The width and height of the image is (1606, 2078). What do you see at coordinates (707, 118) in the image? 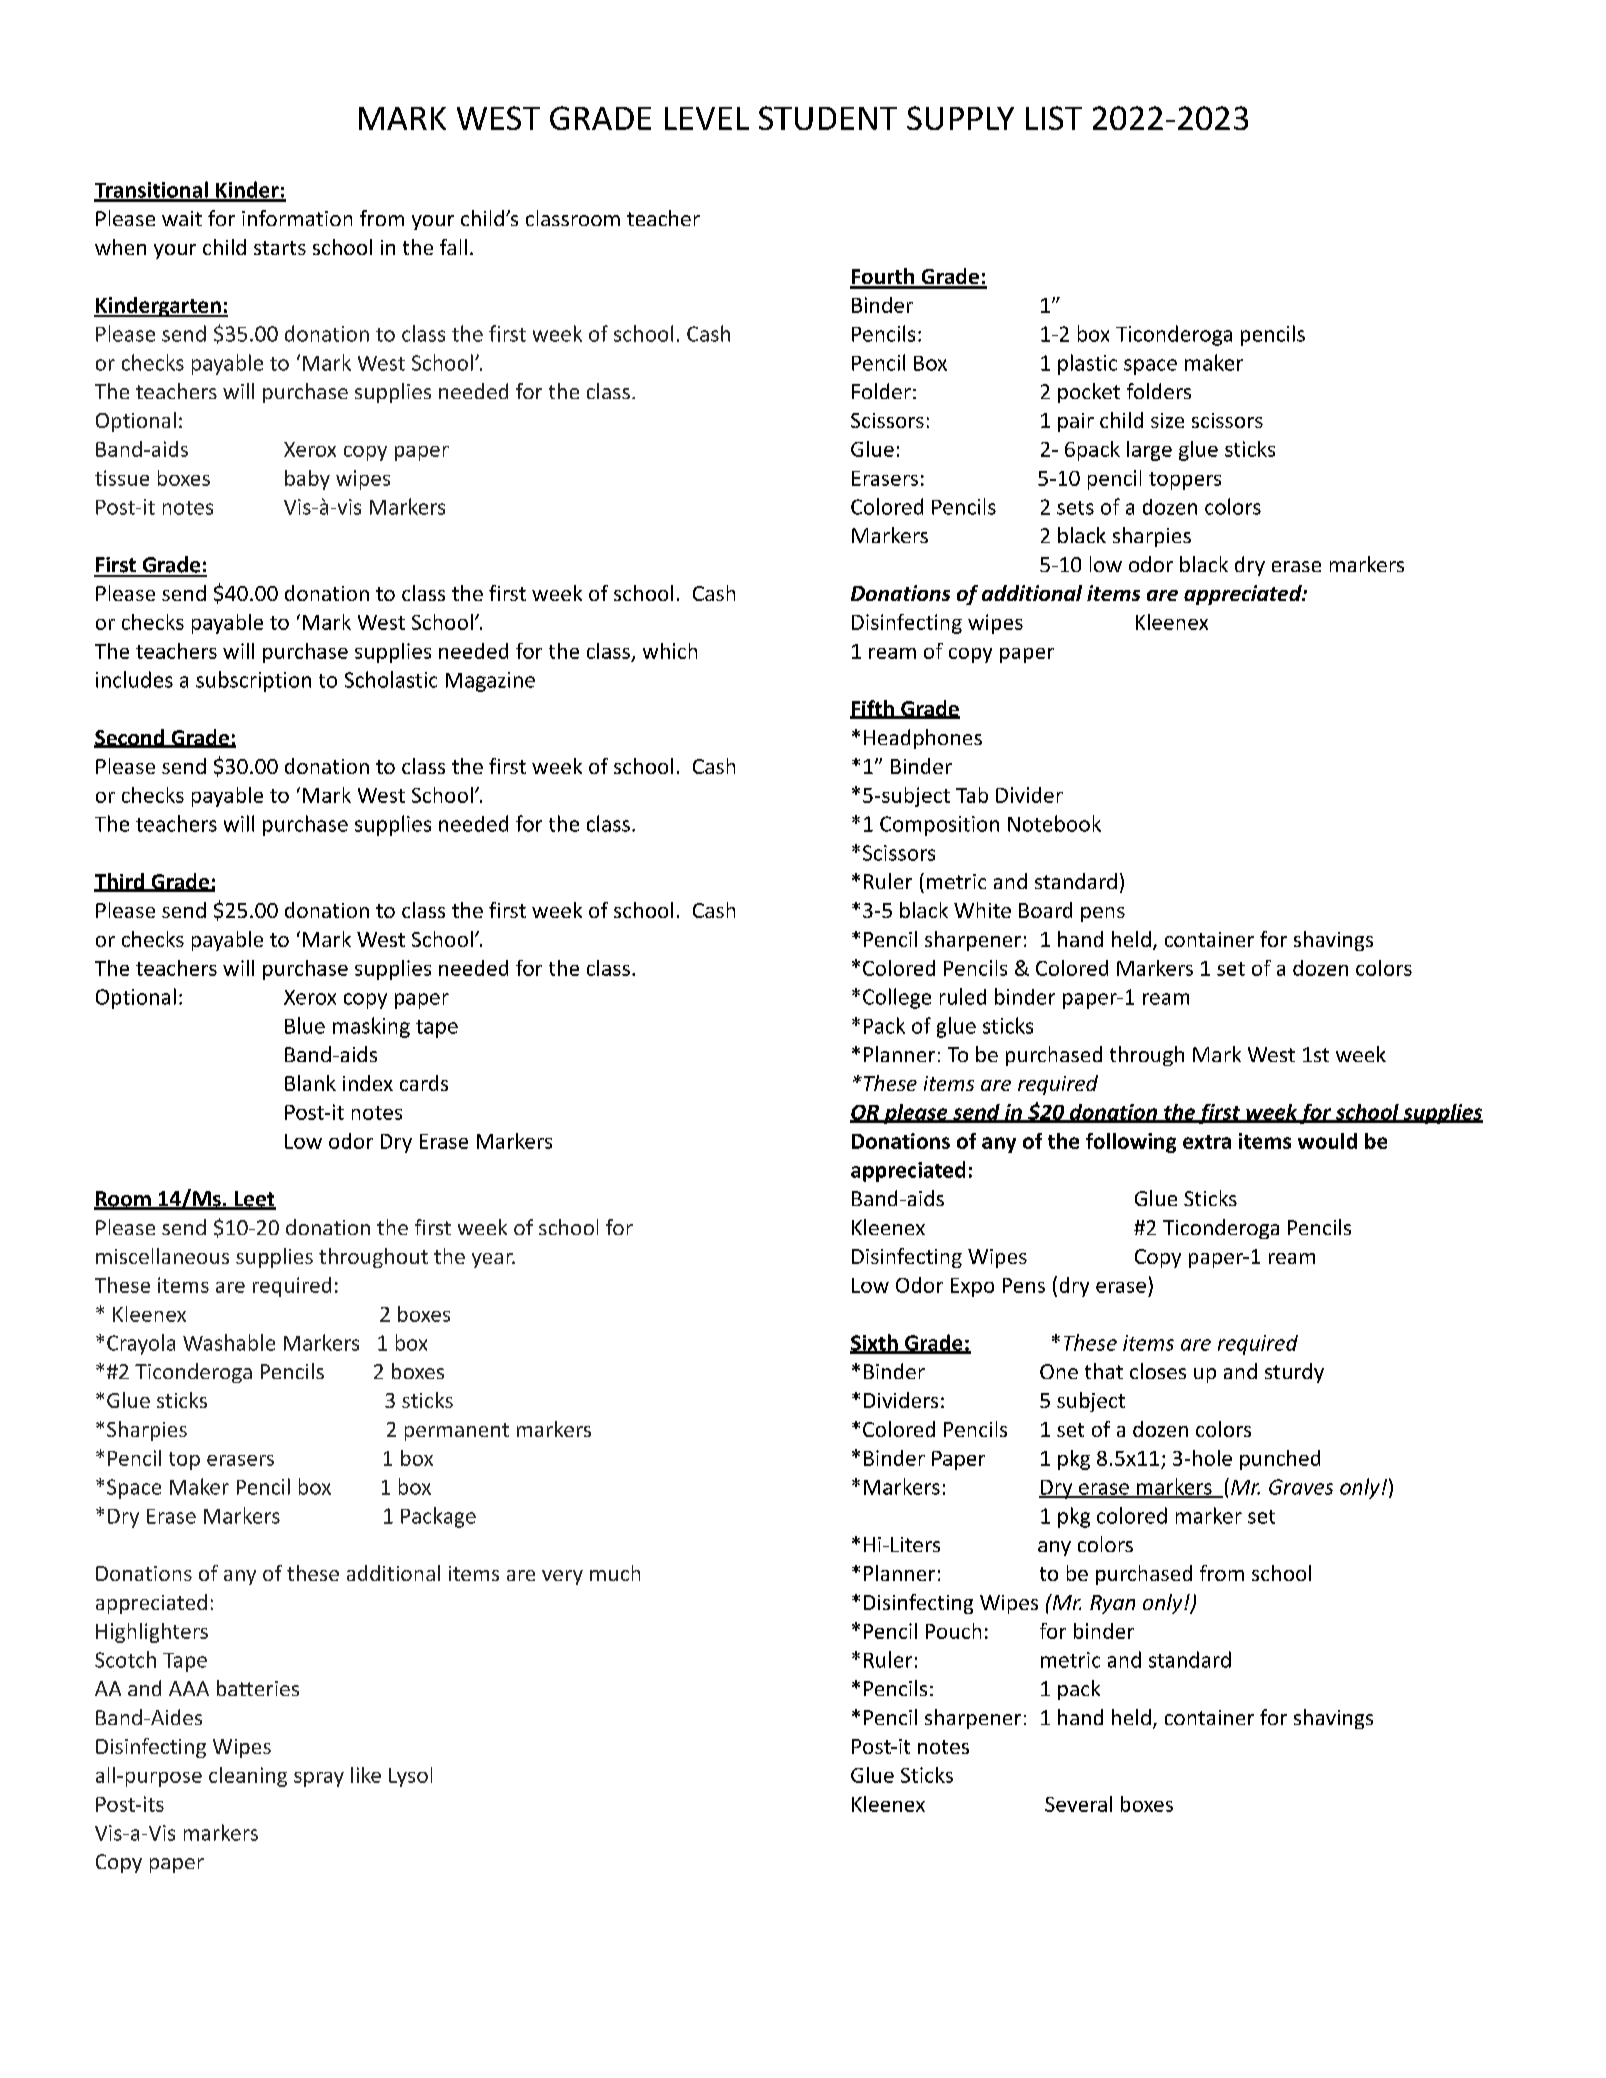
I see `LEVEL` at bounding box center [707, 118].
